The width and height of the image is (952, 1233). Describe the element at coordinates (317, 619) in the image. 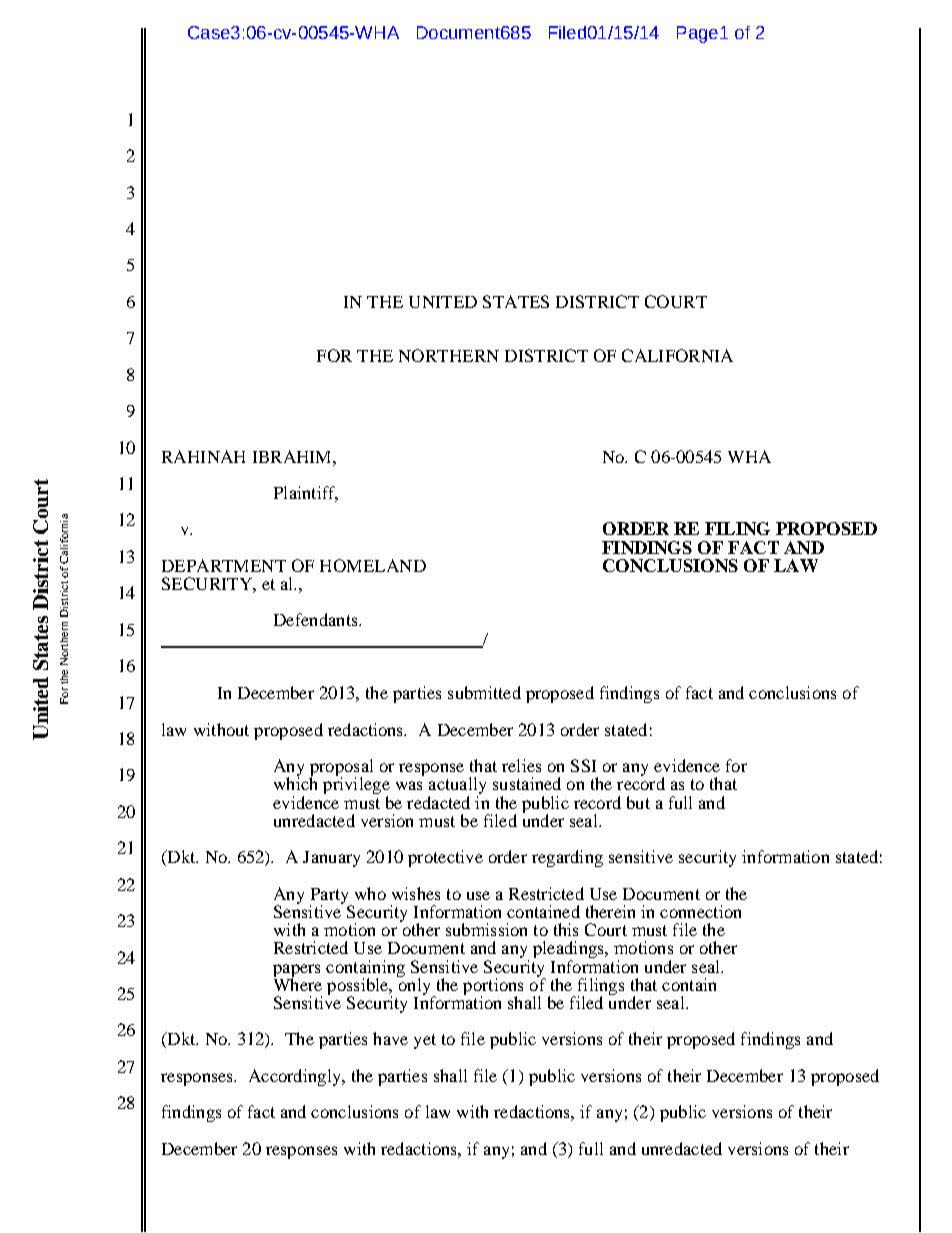

I see `Defendants` at that location.
